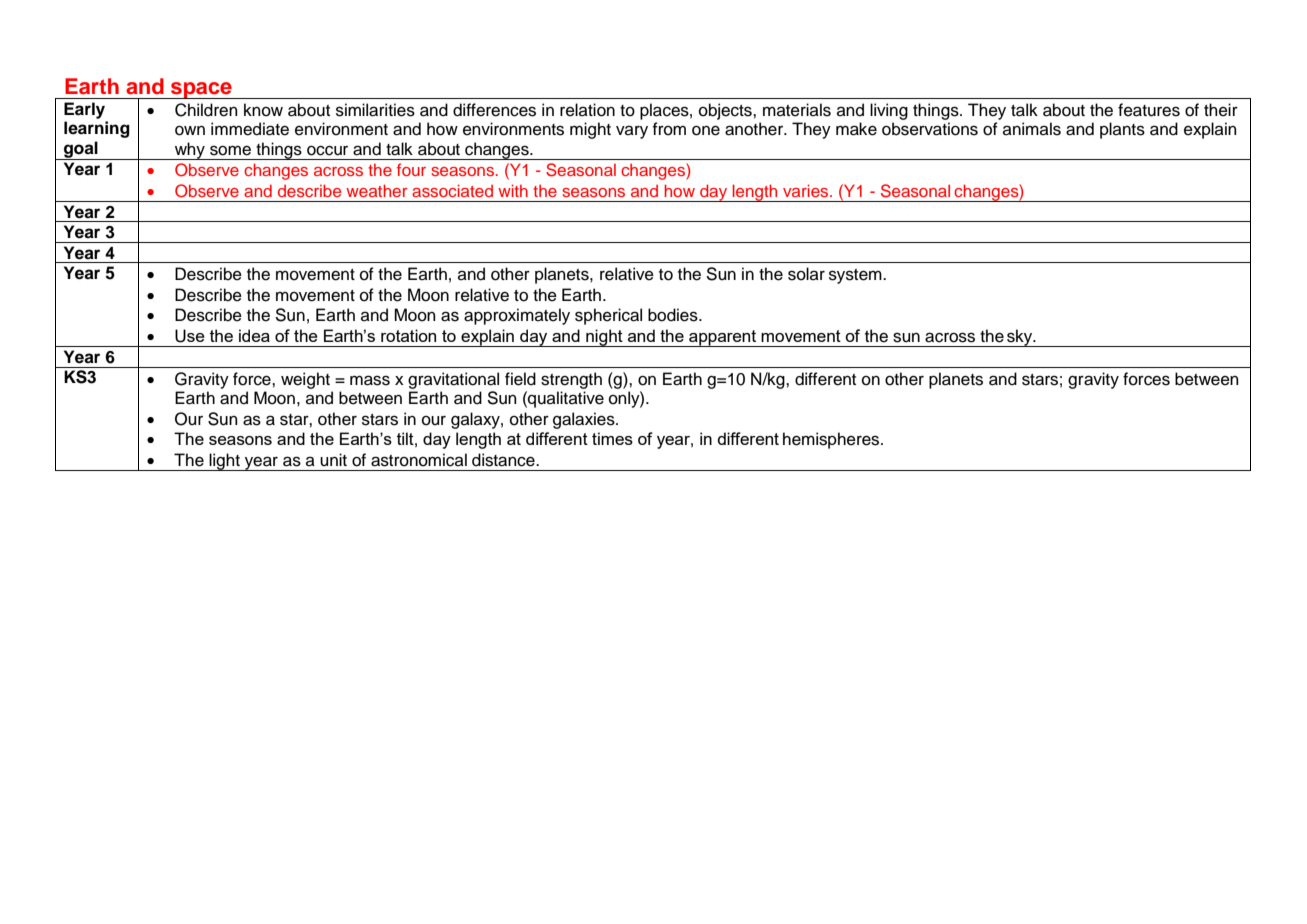 Image resolution: width=1307 pixels, height=924 pixels. I want to click on relation, so click(587, 110).
